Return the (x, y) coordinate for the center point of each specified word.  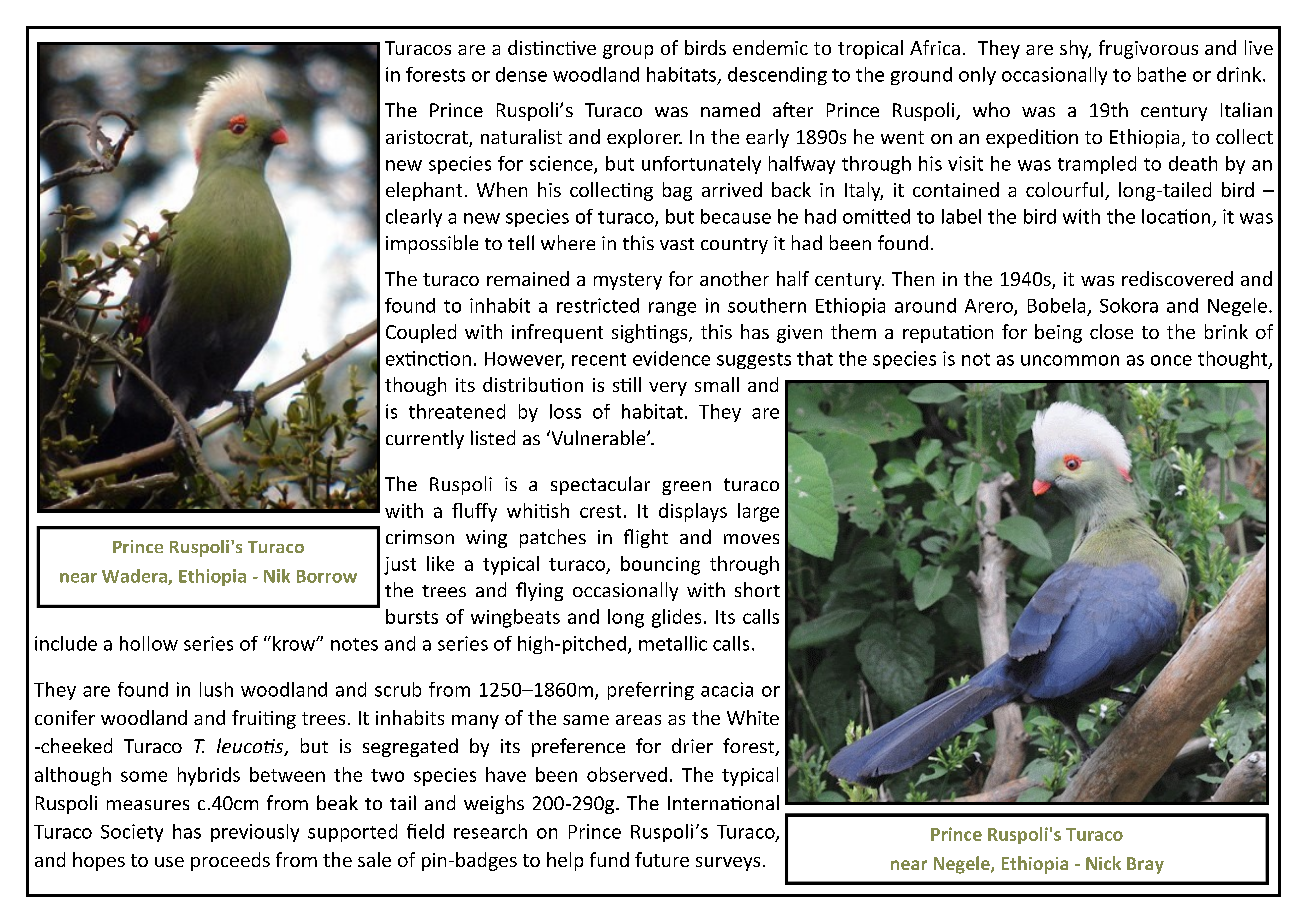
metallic (673, 643)
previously (255, 833)
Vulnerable (598, 437)
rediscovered (1177, 278)
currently (425, 439)
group (628, 52)
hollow (149, 643)
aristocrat (428, 138)
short (757, 589)
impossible (432, 244)
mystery (628, 281)
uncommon (1070, 360)
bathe (1162, 74)
